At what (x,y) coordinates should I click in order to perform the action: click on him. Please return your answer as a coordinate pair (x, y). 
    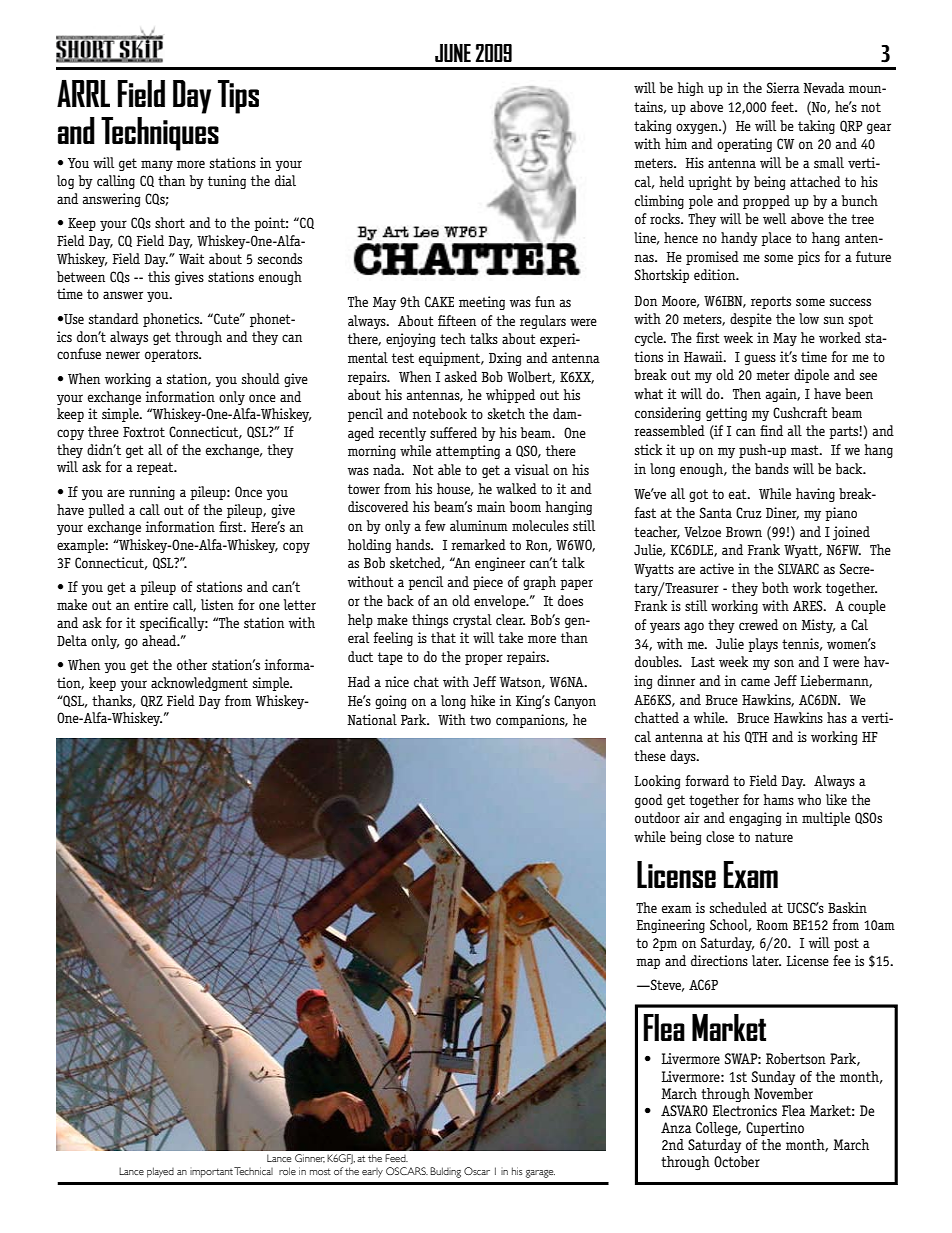
    Looking at the image, I should click on (676, 143).
